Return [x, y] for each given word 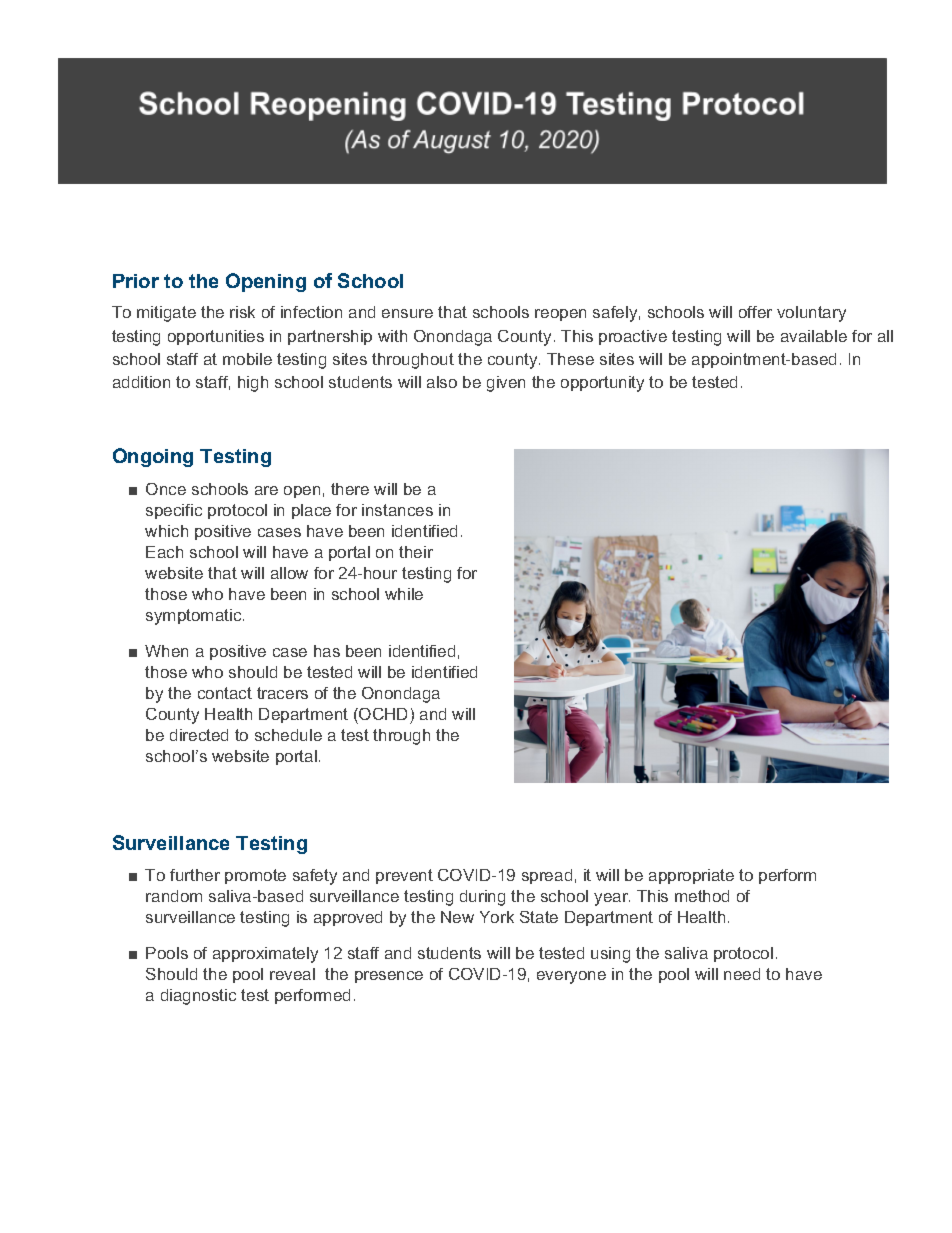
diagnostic [198, 997]
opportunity [602, 384]
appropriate [691, 876]
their [416, 552]
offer [755, 312]
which [166, 531]
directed [199, 735]
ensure [407, 313]
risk [242, 312]
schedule [288, 735]
